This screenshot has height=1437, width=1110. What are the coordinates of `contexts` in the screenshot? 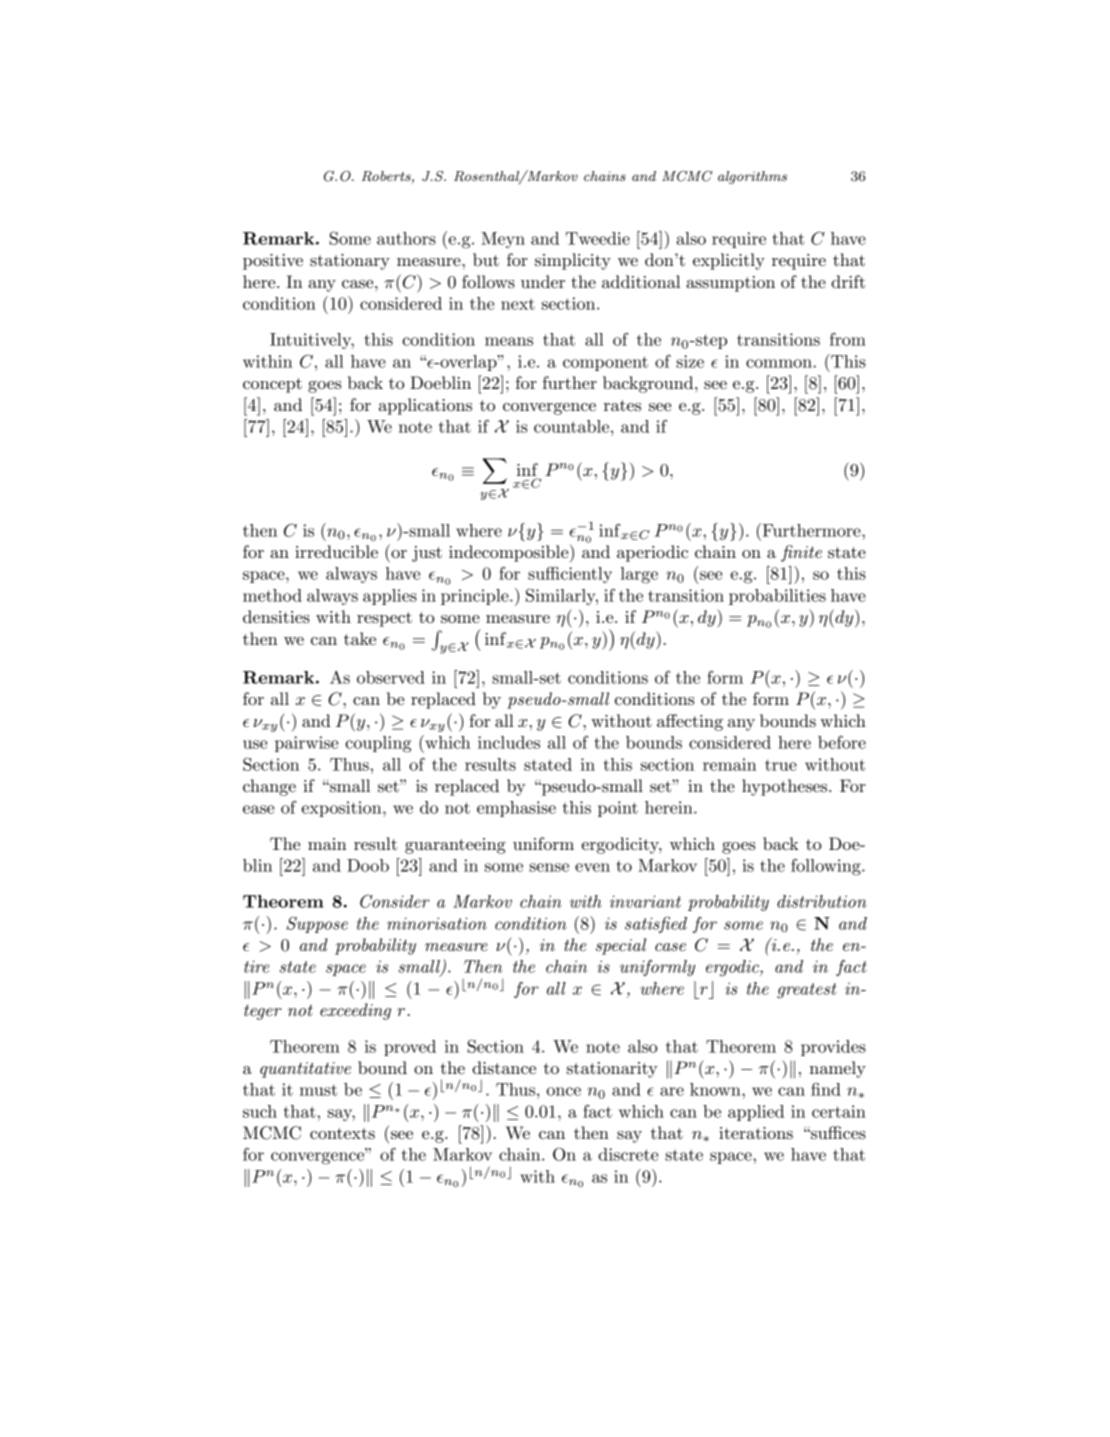 It's located at (342, 1133).
